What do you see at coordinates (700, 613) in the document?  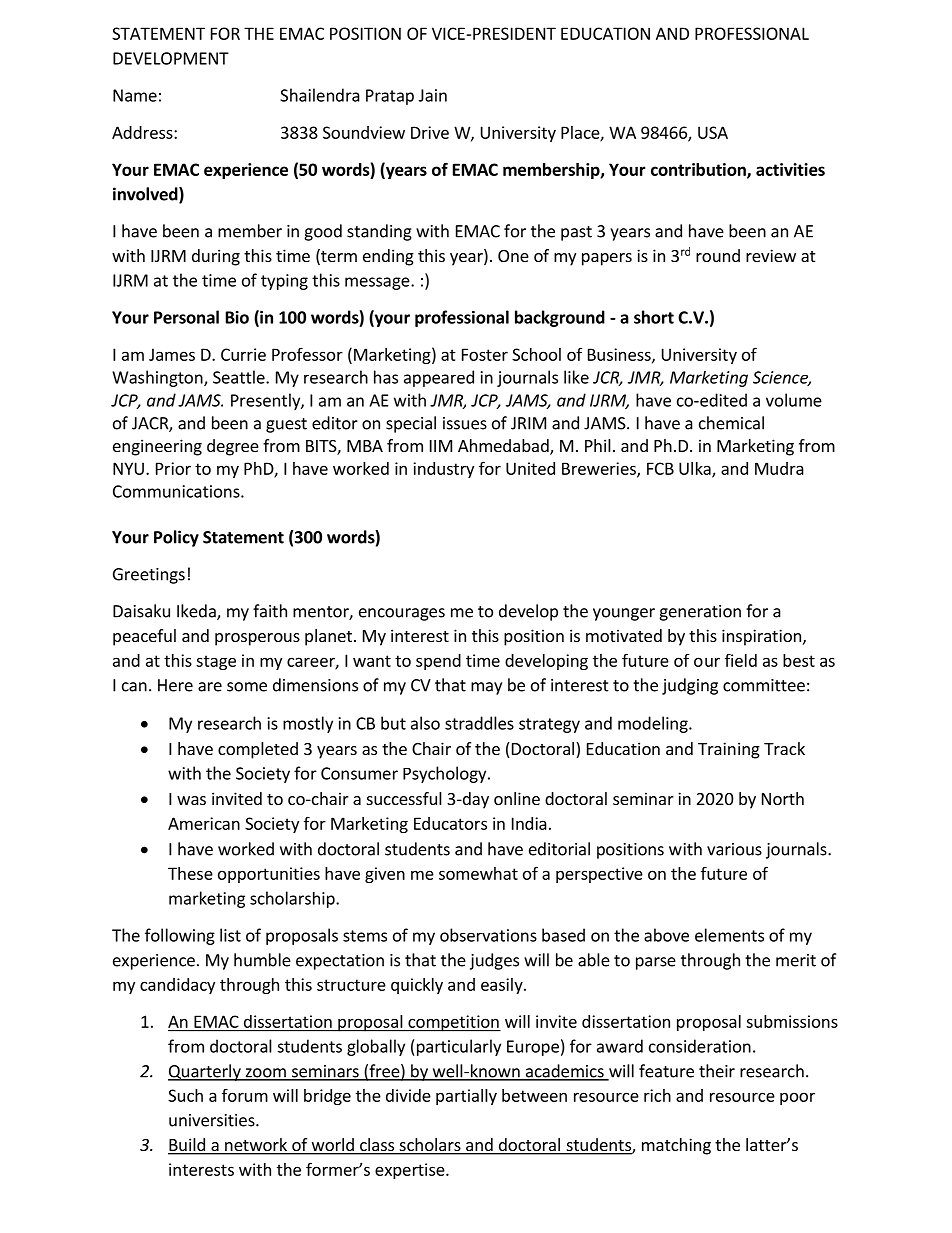 I see `generation` at bounding box center [700, 613].
